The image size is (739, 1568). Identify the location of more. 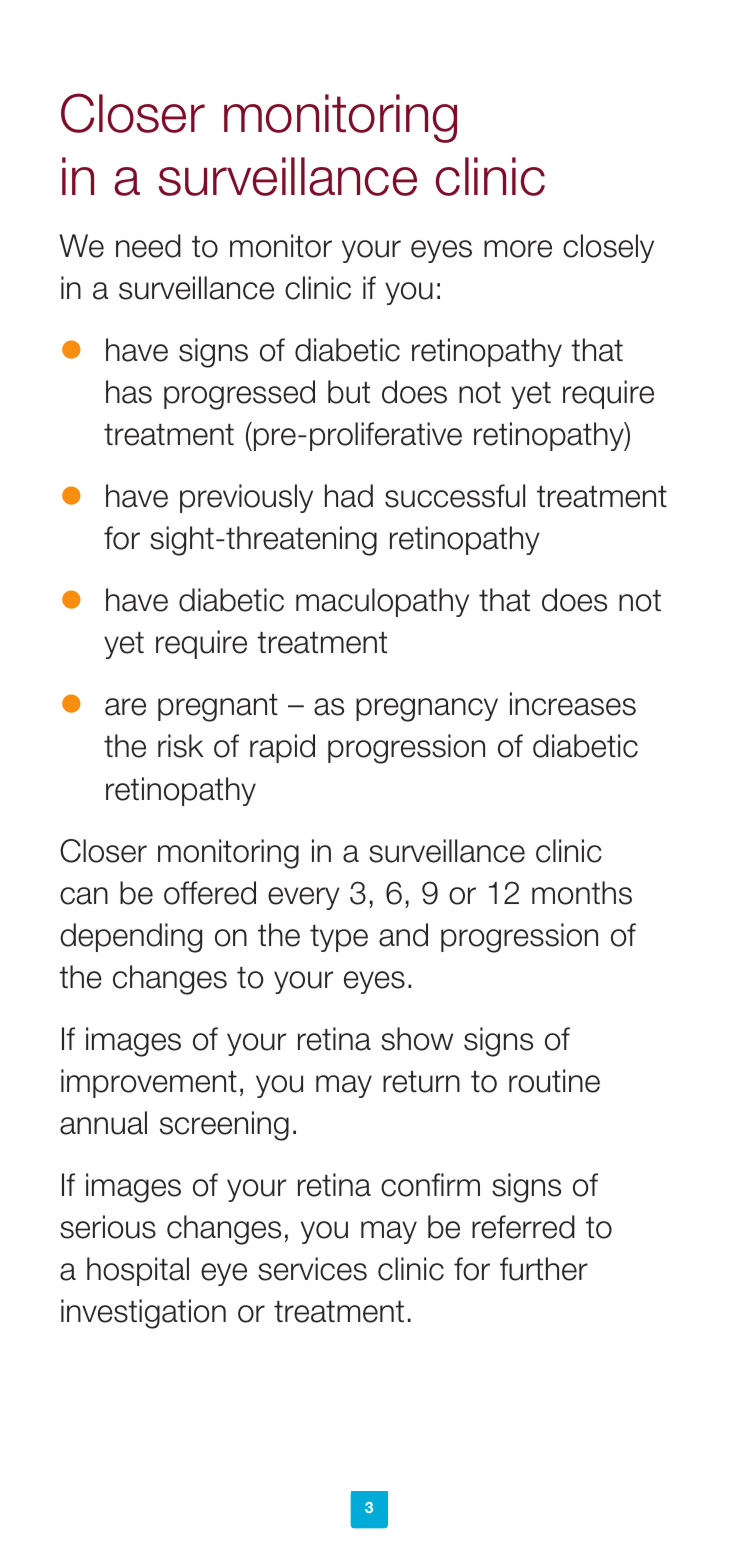
(518, 249).
